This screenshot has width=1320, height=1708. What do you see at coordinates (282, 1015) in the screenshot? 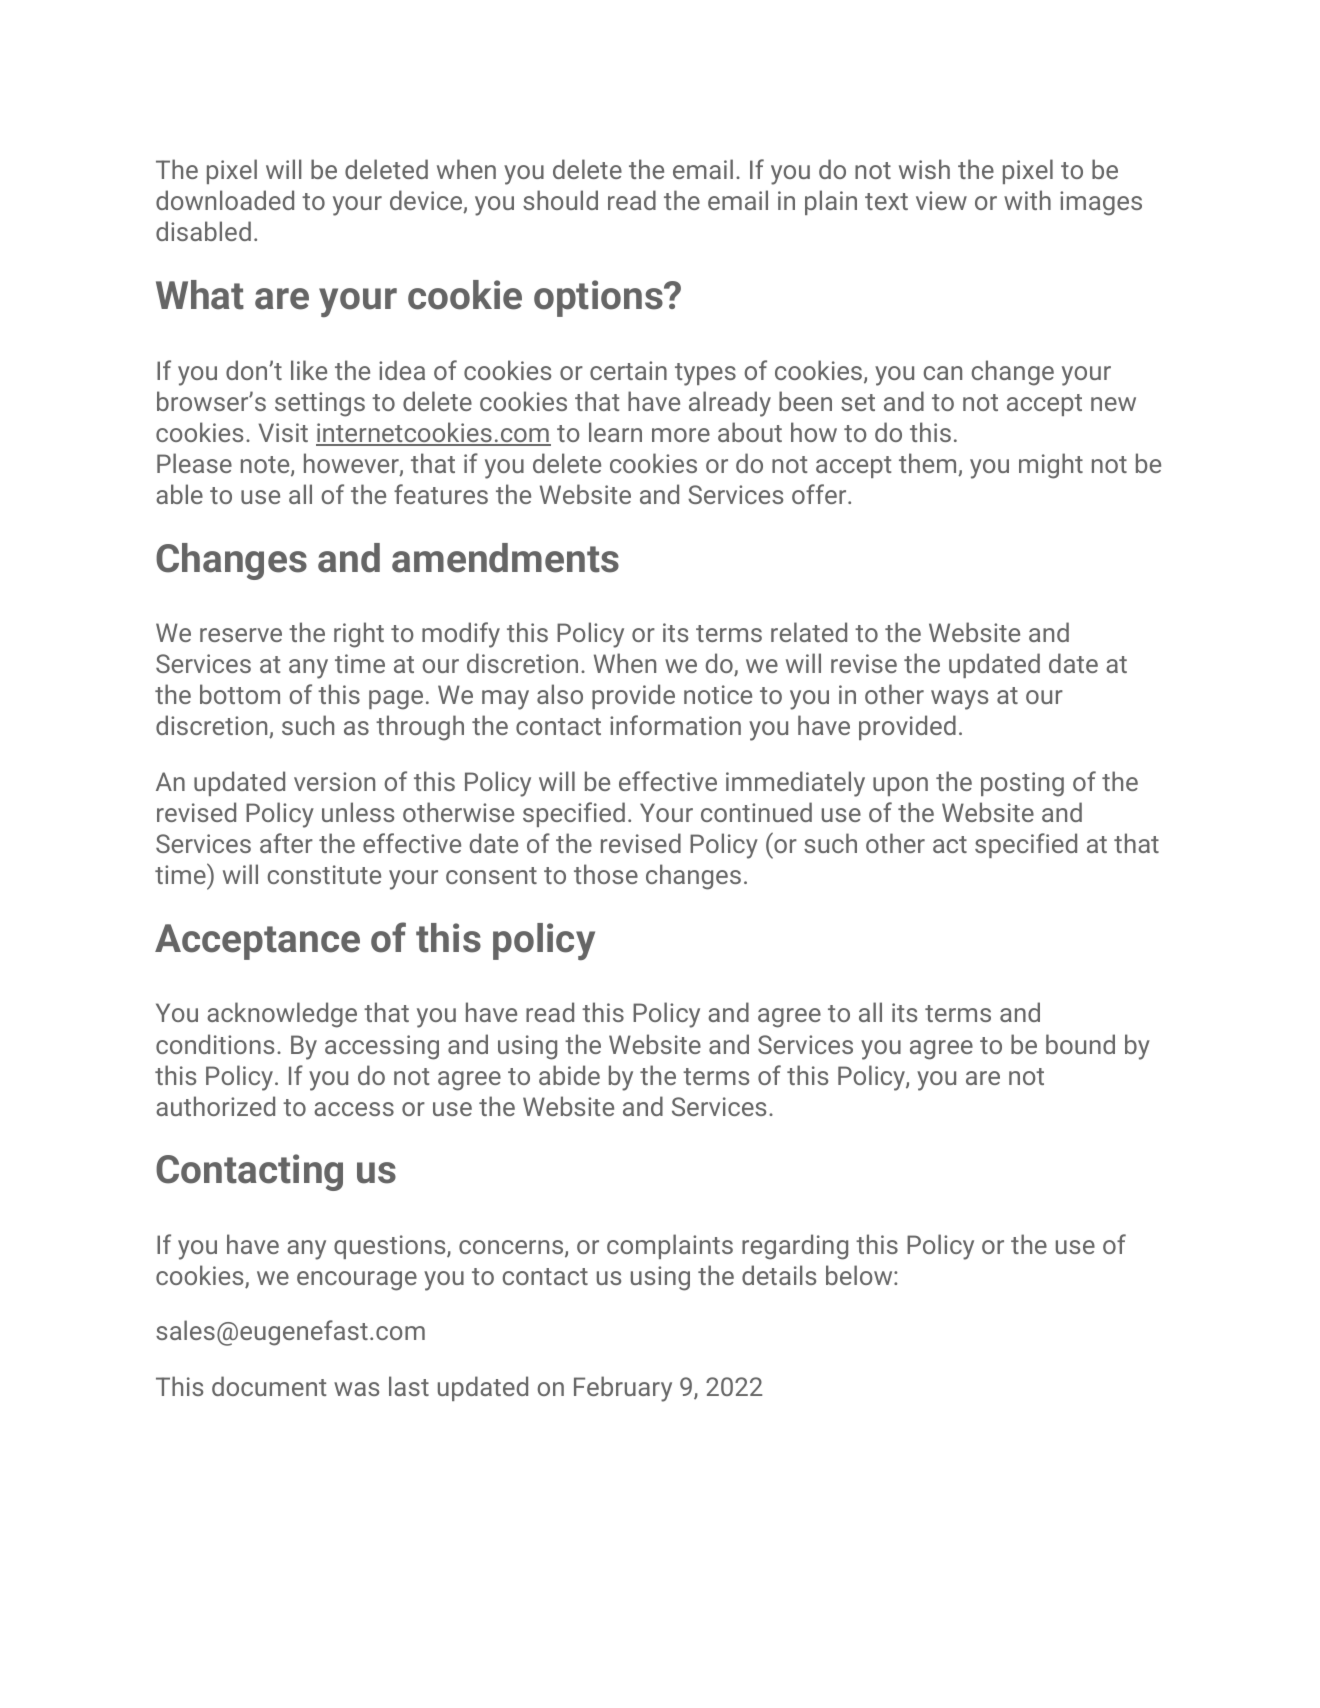
I see `acknowledge` at bounding box center [282, 1015].
